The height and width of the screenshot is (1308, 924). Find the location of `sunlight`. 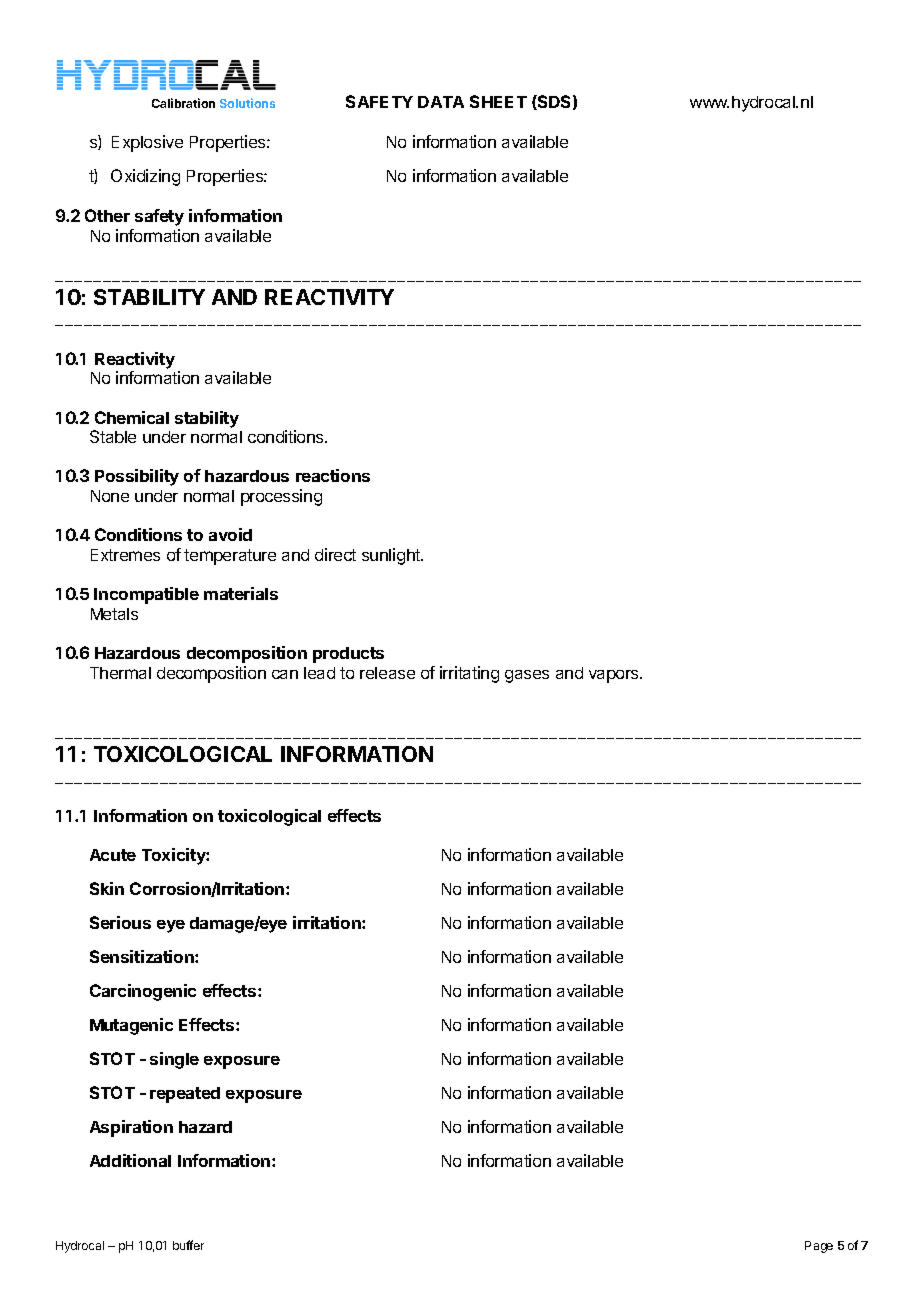

sunlight is located at coordinates (392, 556).
